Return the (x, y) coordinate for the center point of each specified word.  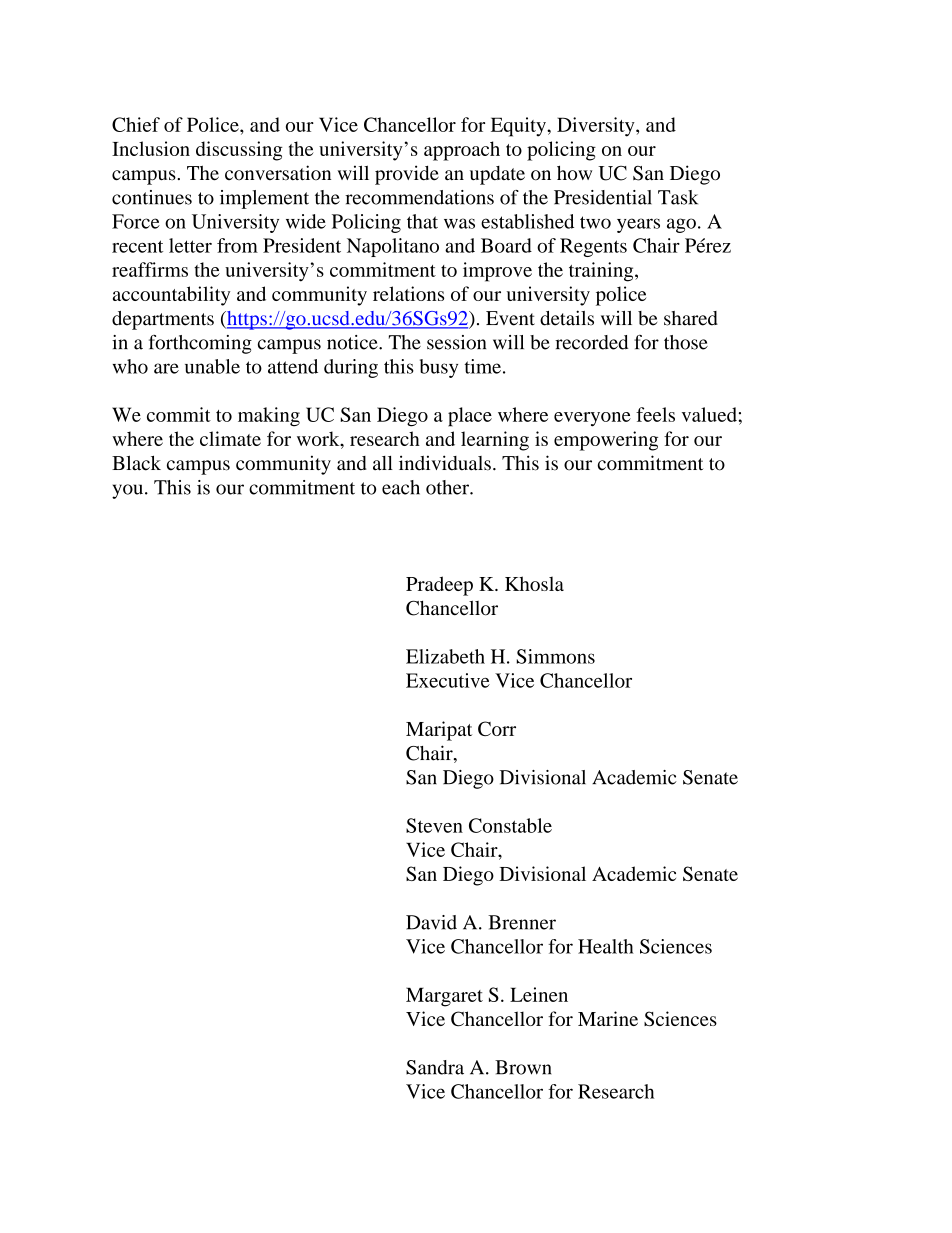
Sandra (435, 1067)
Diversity (597, 127)
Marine (608, 1018)
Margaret (444, 997)
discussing (239, 151)
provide (407, 175)
